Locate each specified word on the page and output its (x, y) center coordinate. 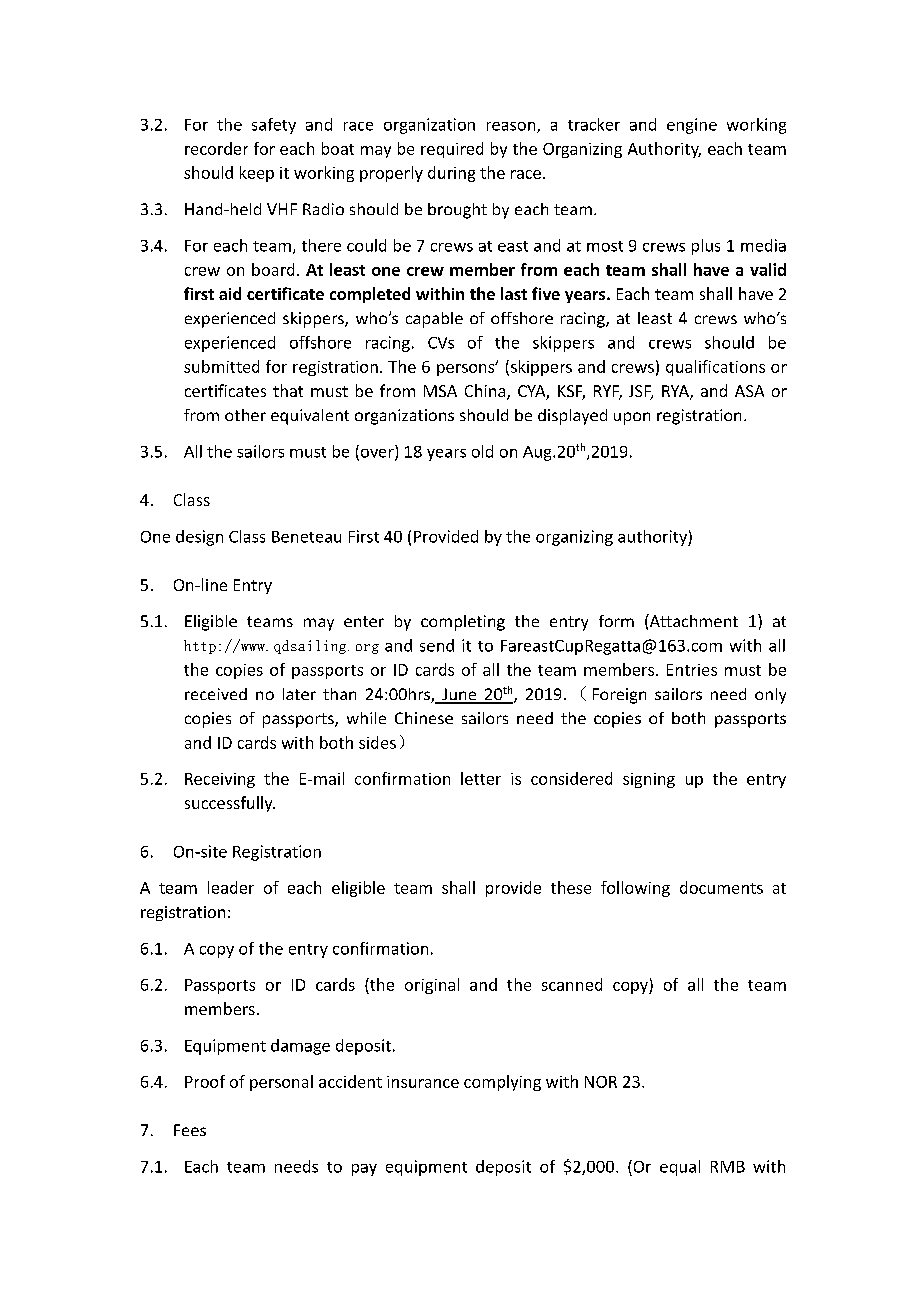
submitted (221, 366)
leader (231, 887)
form (616, 621)
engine (692, 126)
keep (257, 174)
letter (481, 778)
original (432, 986)
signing (649, 780)
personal (281, 1083)
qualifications (715, 368)
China (486, 392)
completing (463, 623)
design (199, 538)
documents (721, 887)
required (452, 150)
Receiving (220, 780)
